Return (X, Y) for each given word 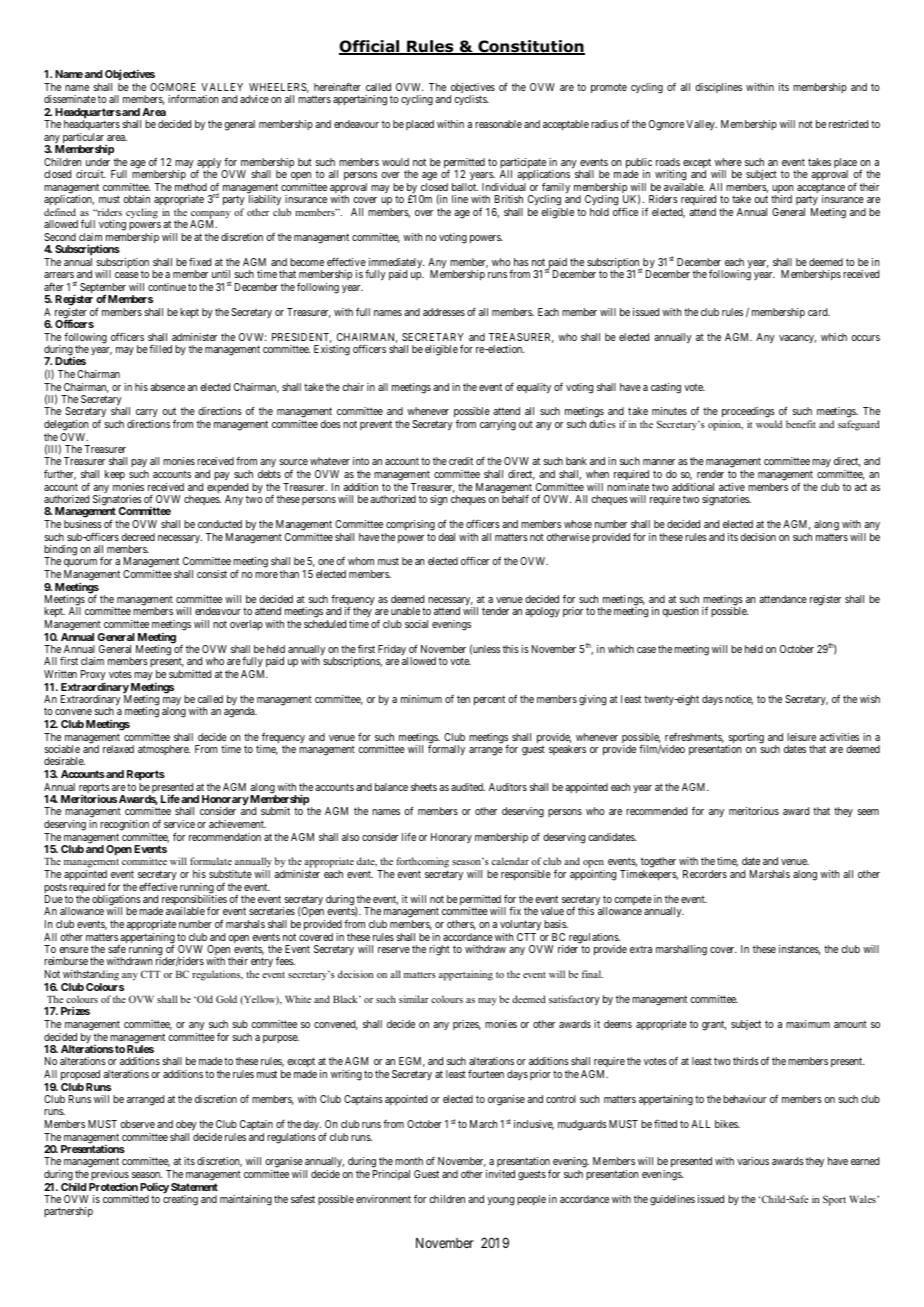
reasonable (498, 124)
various (753, 1161)
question (680, 612)
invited (500, 1174)
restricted (848, 124)
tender (495, 611)
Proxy (93, 676)
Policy (154, 1189)
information (193, 99)
